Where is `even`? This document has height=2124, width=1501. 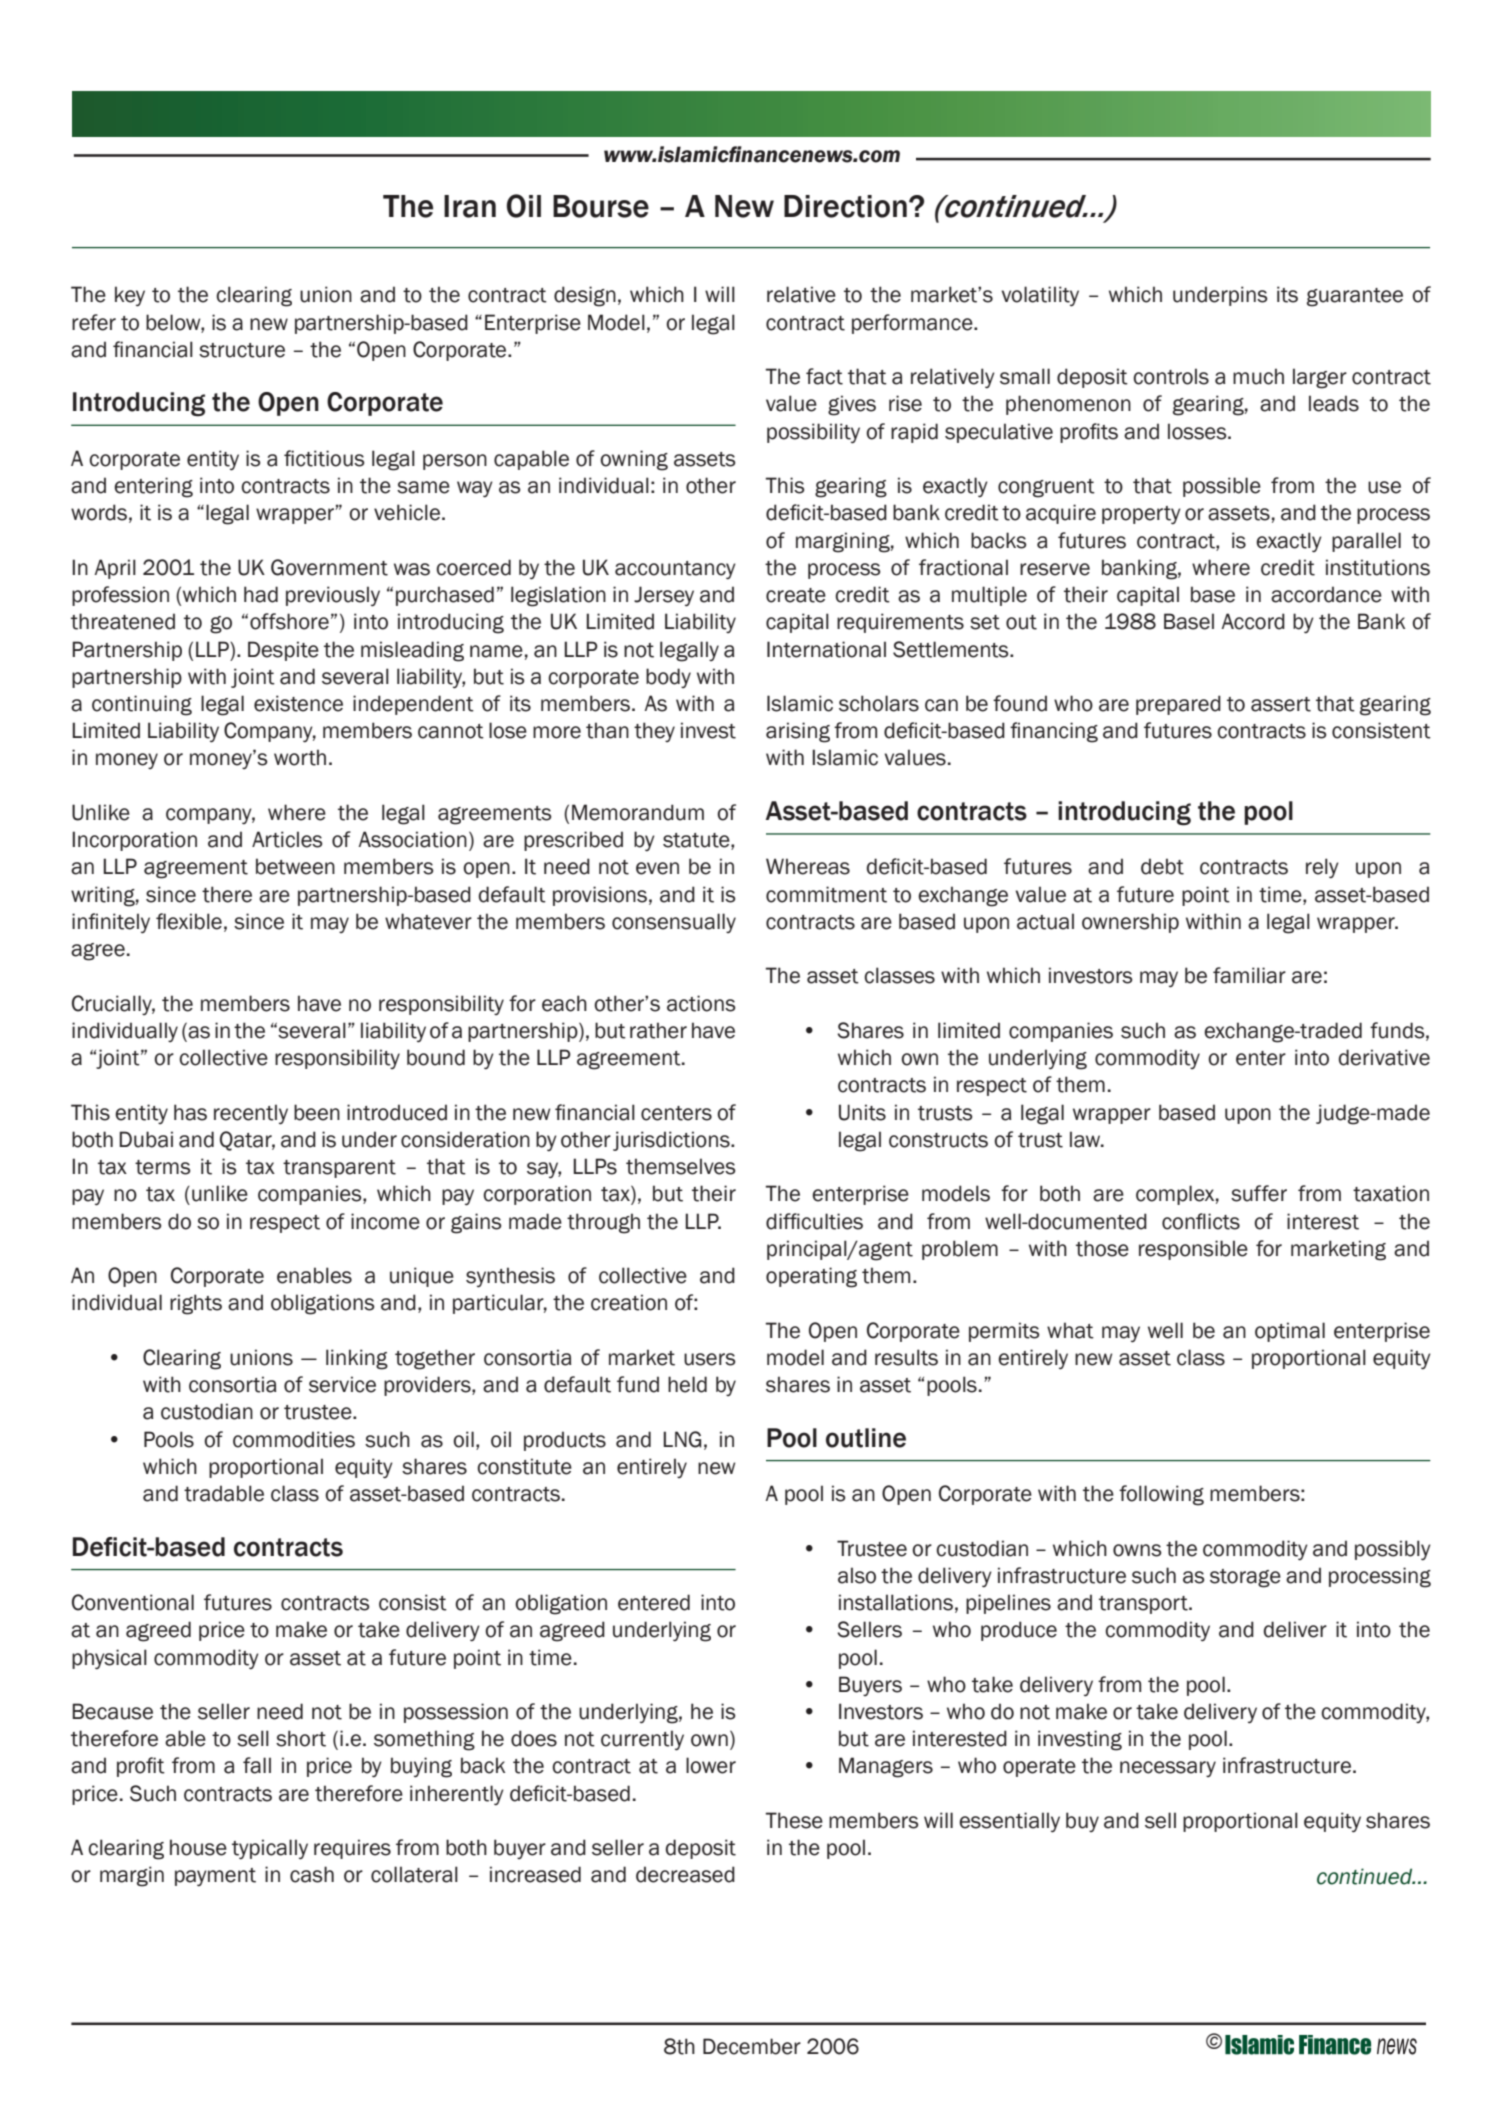 even is located at coordinates (657, 868).
